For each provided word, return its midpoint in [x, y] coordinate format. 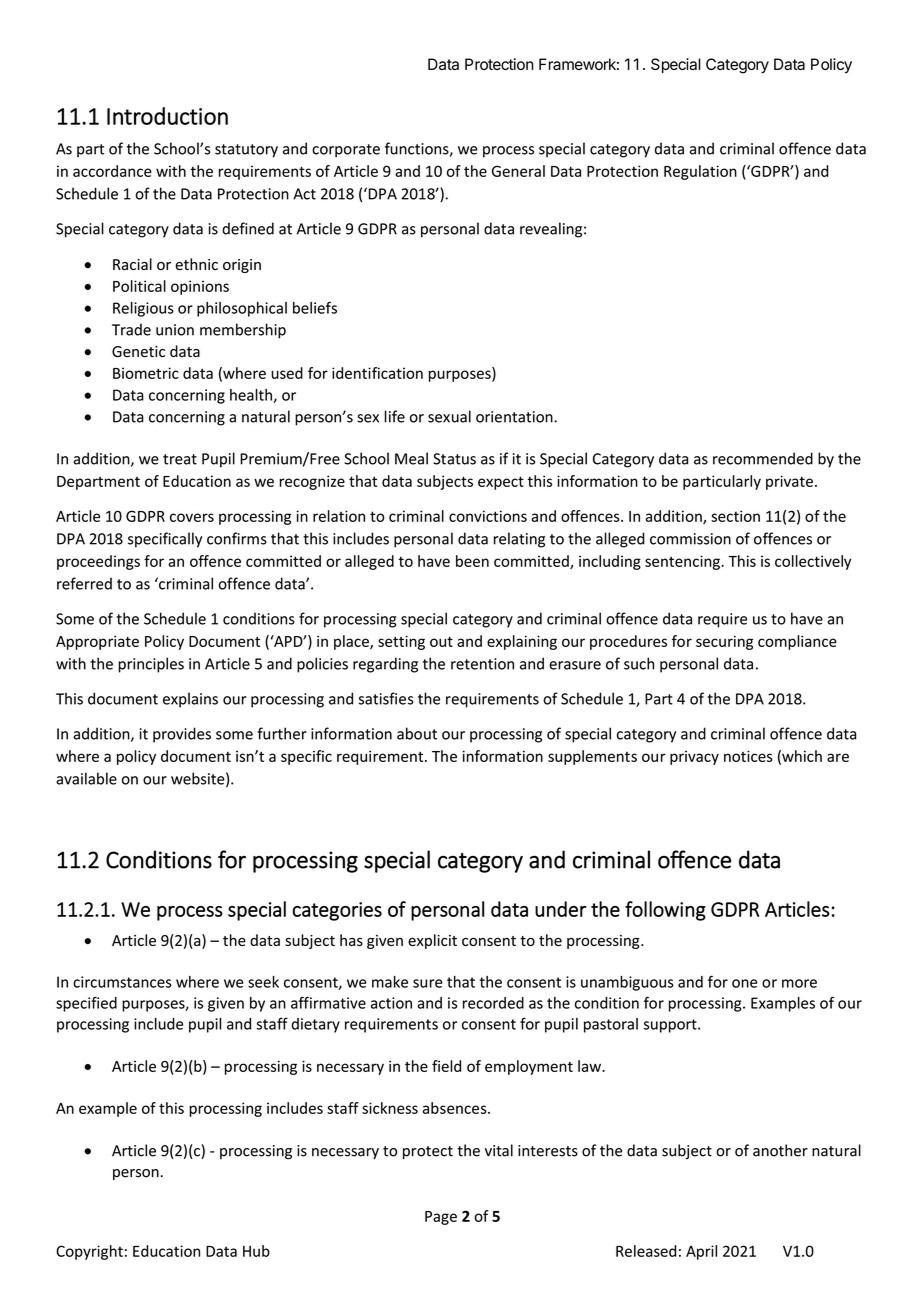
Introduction [167, 116]
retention [482, 664]
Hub [256, 1251]
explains [190, 700]
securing [724, 642]
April [701, 1252]
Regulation [700, 172]
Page [441, 1218]
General [518, 171]
